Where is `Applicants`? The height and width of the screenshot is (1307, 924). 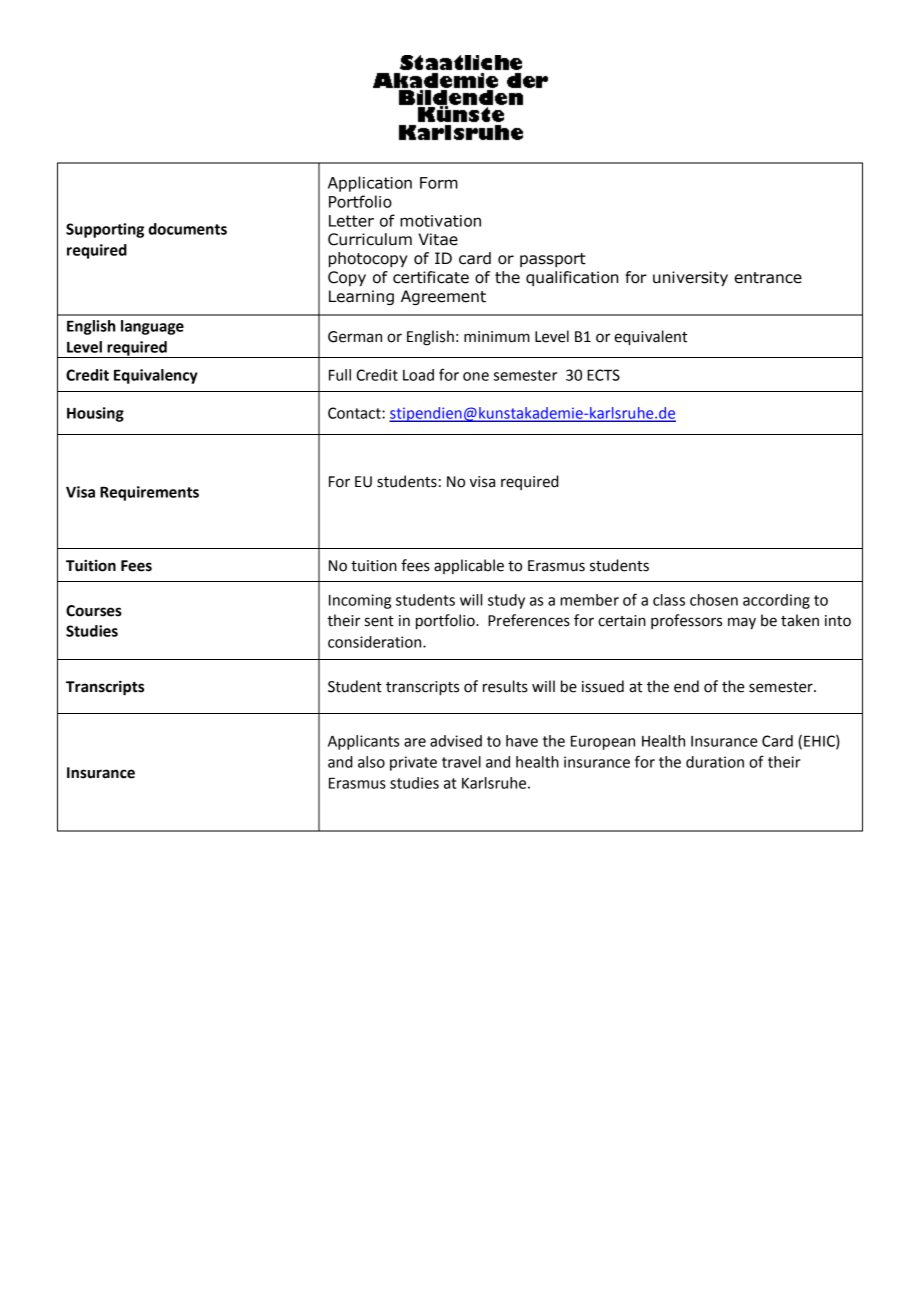 Applicants is located at coordinates (363, 742).
